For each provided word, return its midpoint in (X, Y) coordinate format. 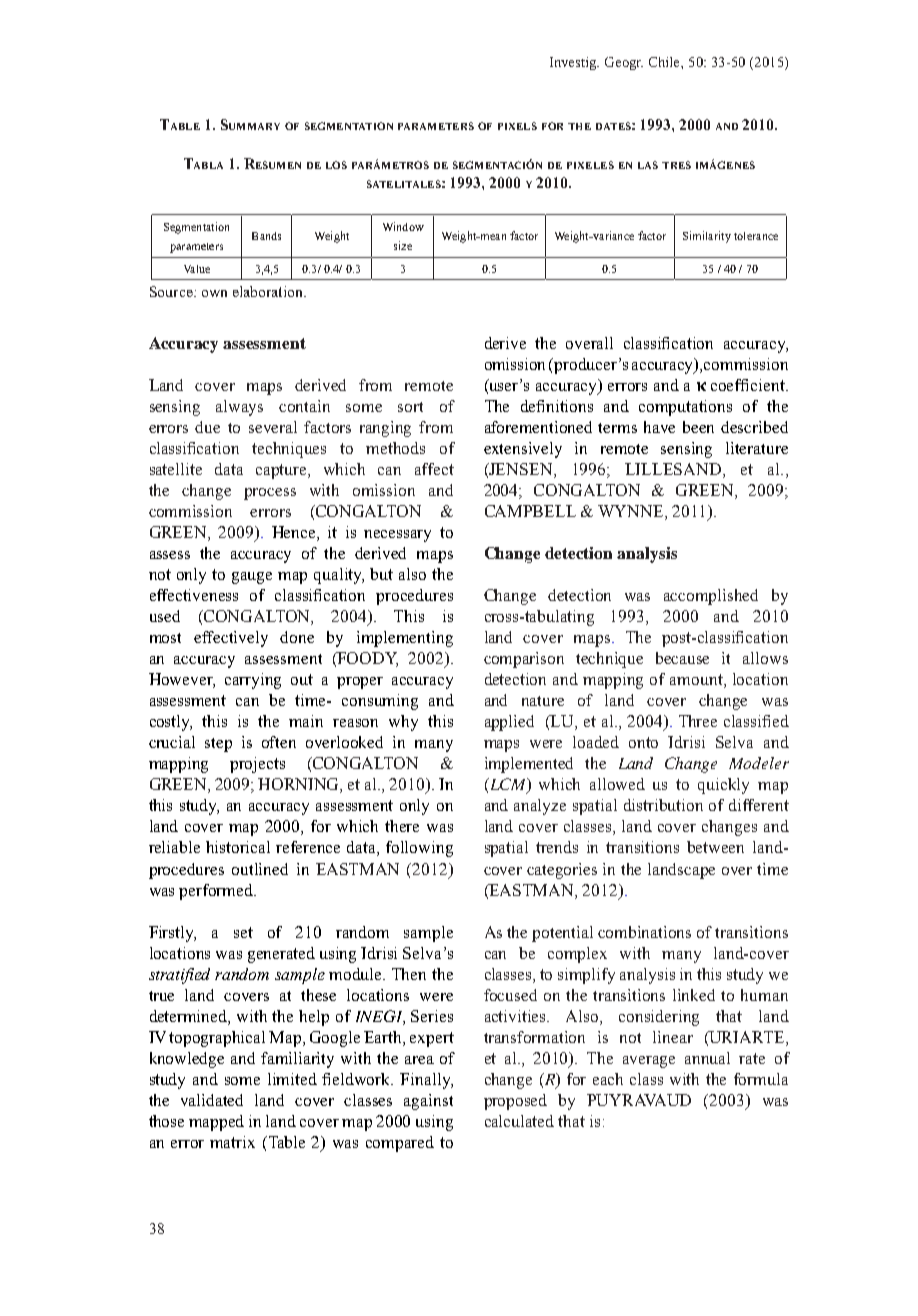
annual (707, 1058)
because (682, 658)
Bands (266, 236)
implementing (405, 639)
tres (676, 165)
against (428, 1102)
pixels (517, 126)
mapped (216, 1123)
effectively (231, 639)
